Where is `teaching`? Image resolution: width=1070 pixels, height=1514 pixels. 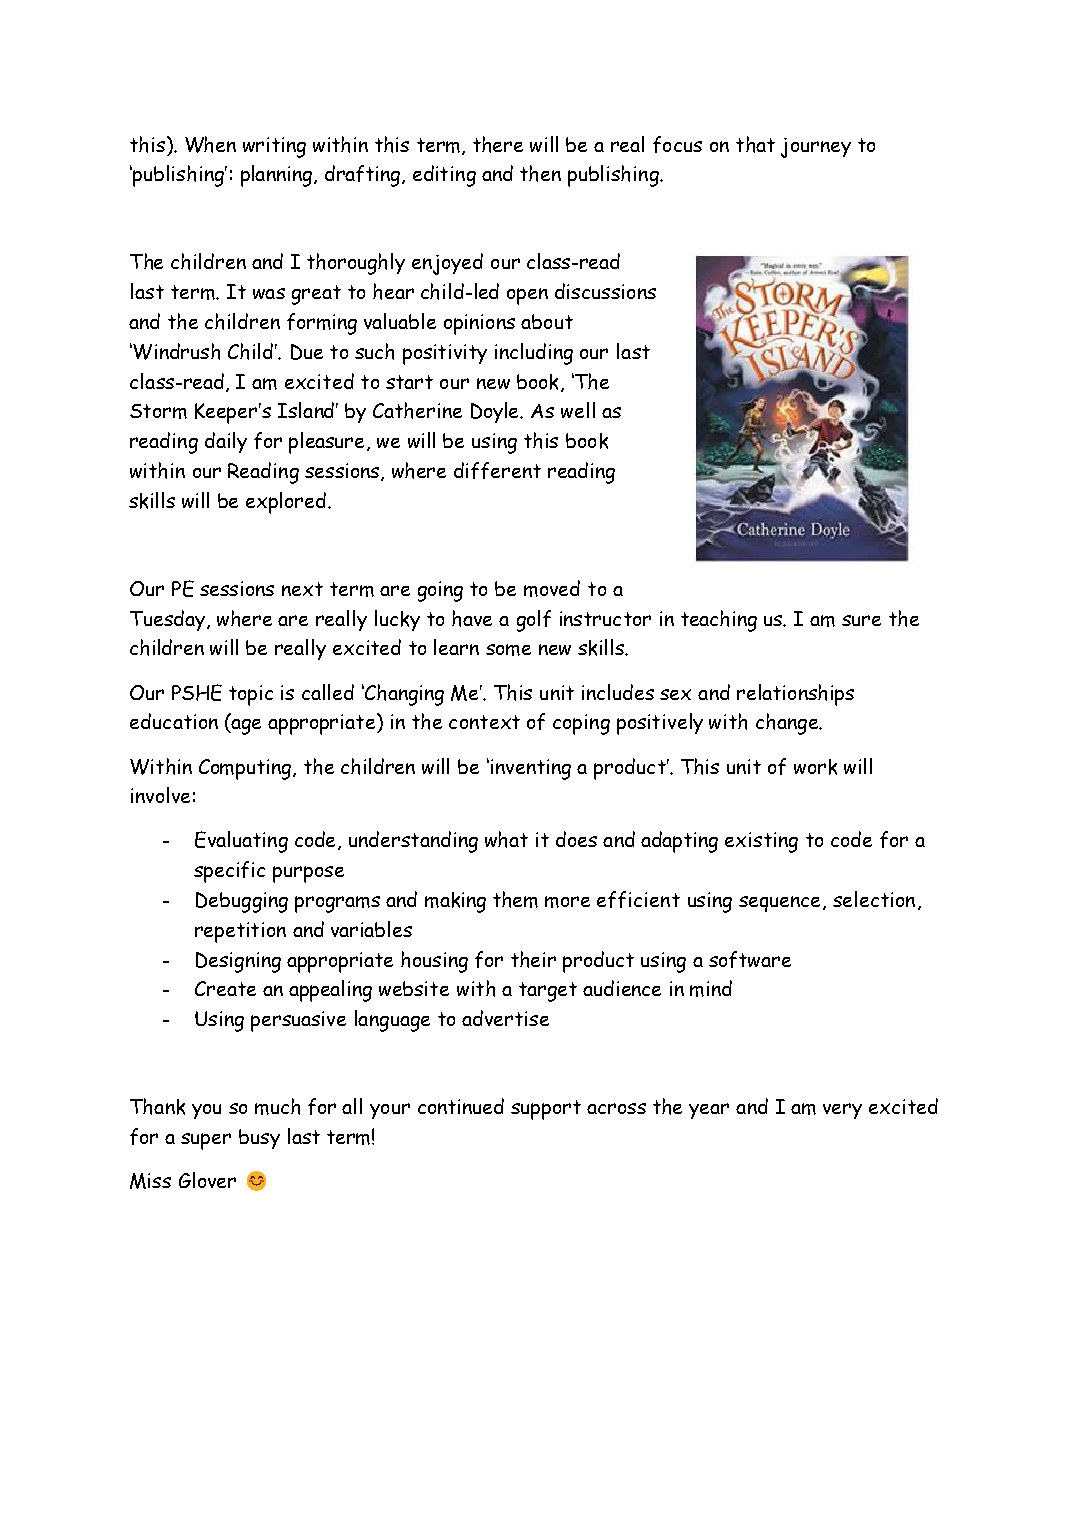
teaching is located at coordinates (719, 621).
